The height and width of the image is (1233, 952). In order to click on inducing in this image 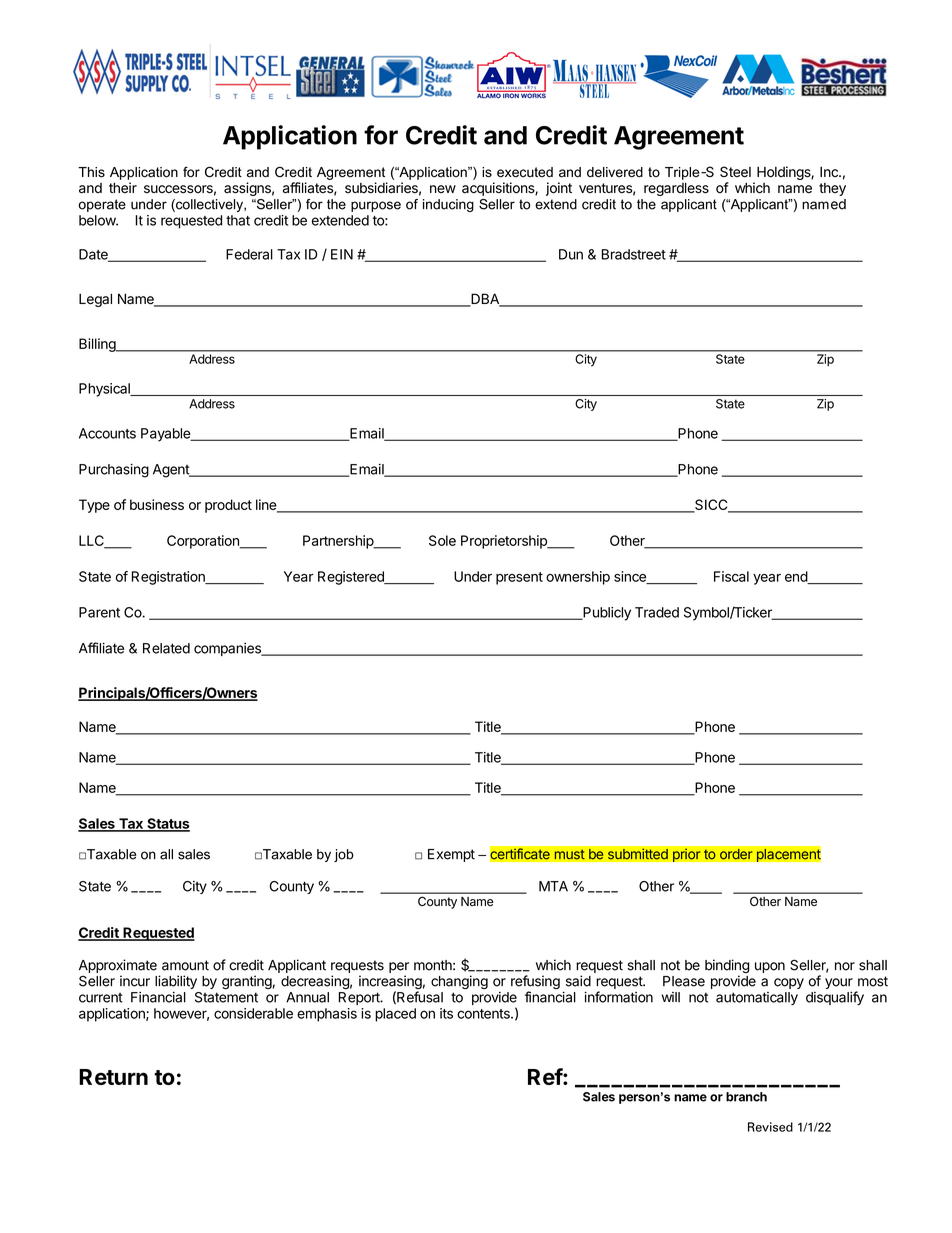, I will do `click(448, 205)`.
